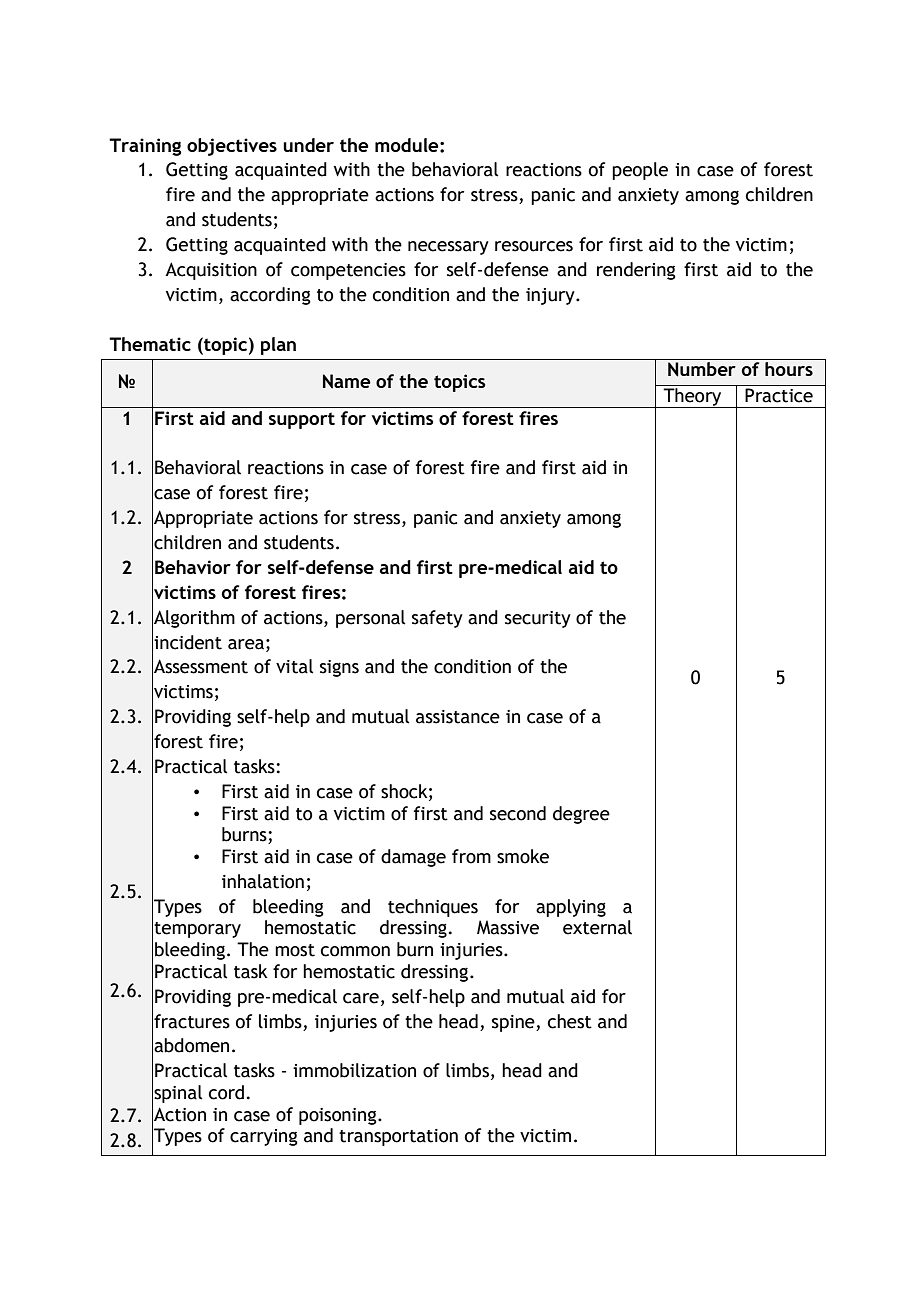 Image resolution: width=924 pixels, height=1308 pixels. What do you see at coordinates (692, 398) in the screenshot?
I see `Theory` at bounding box center [692, 398].
